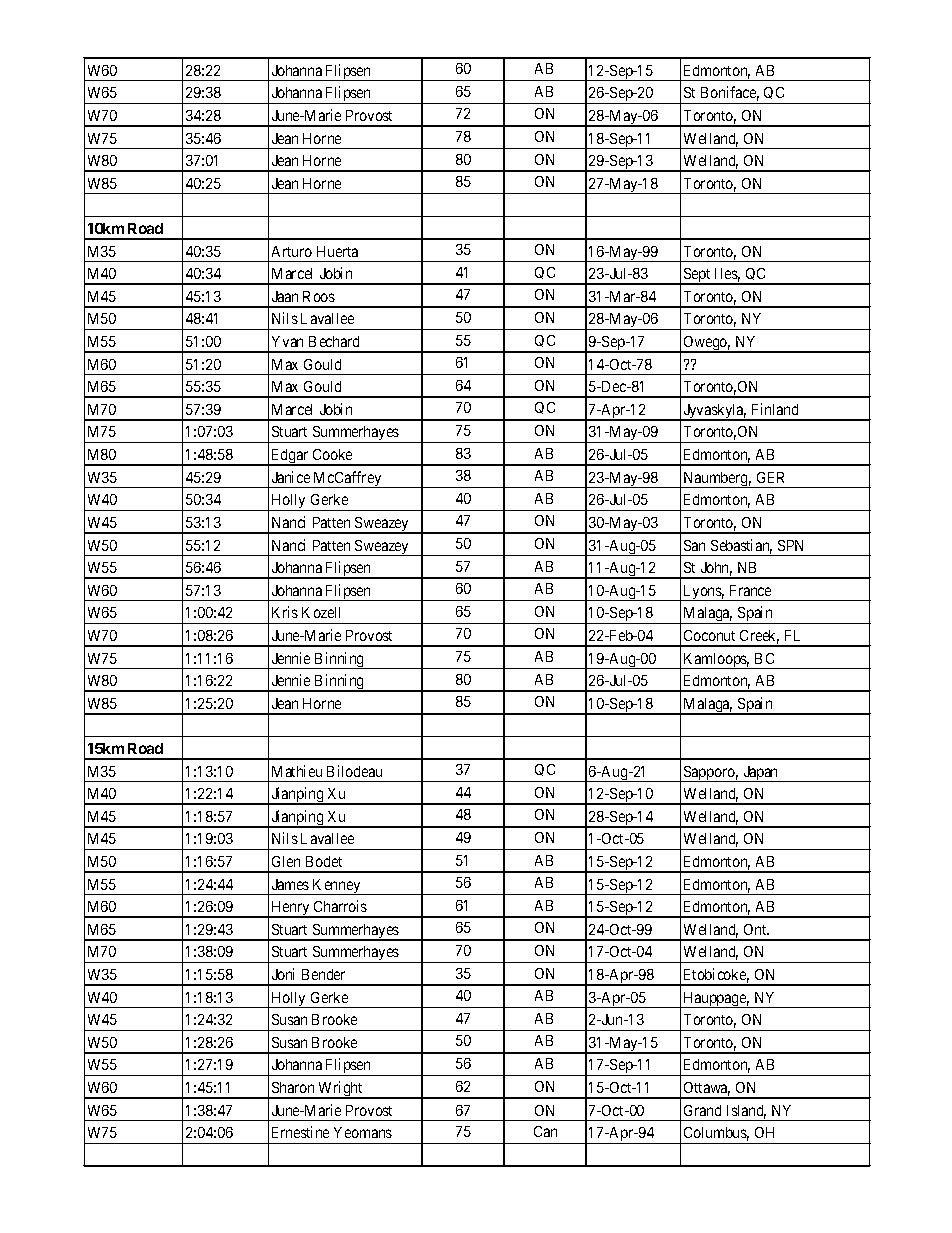 Image resolution: width=952 pixels, height=1233 pixels. Describe the element at coordinates (341, 1090) in the page. I see `Wright` at that location.
